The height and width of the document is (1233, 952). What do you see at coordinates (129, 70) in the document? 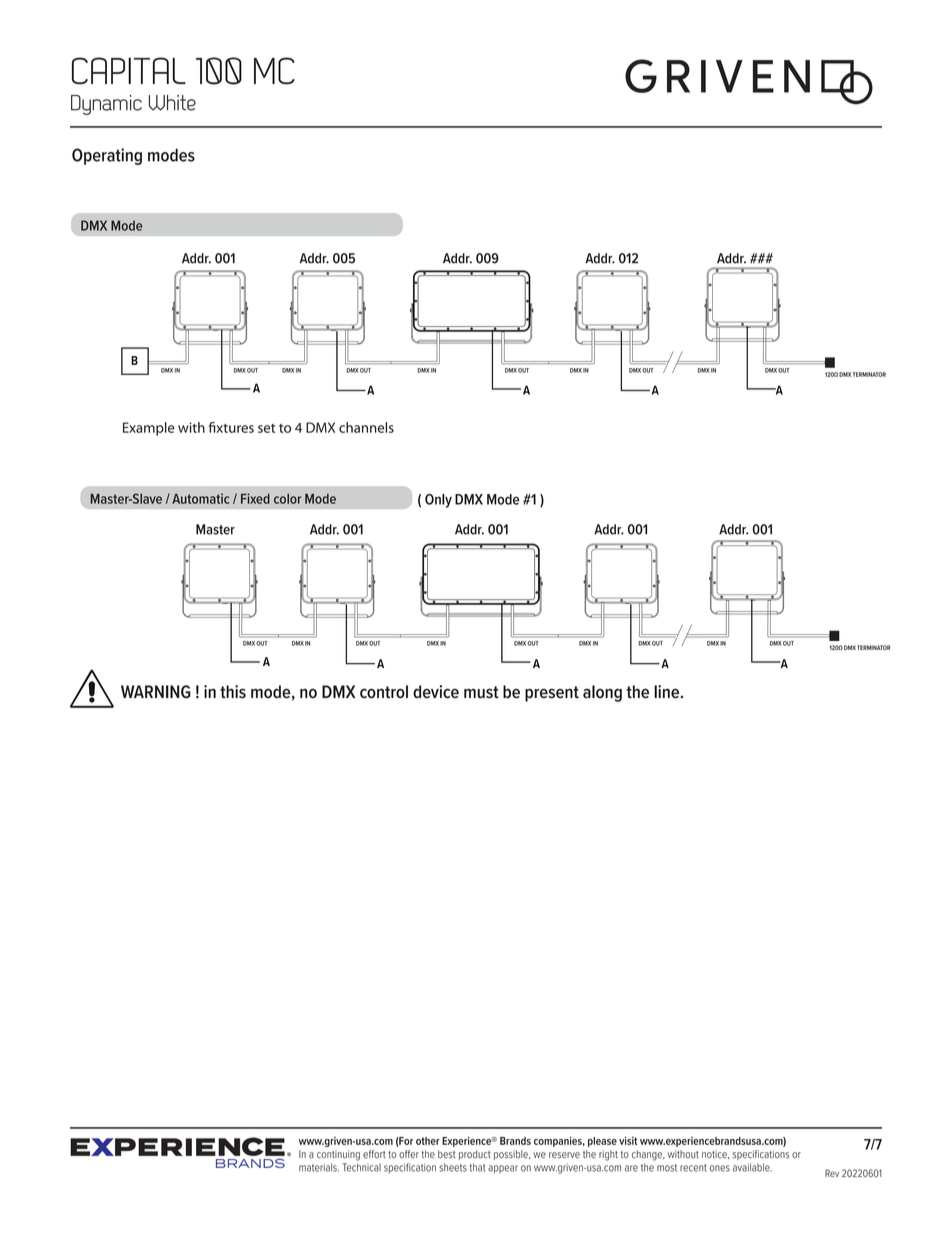
I see `CAPITAL` at bounding box center [129, 70].
